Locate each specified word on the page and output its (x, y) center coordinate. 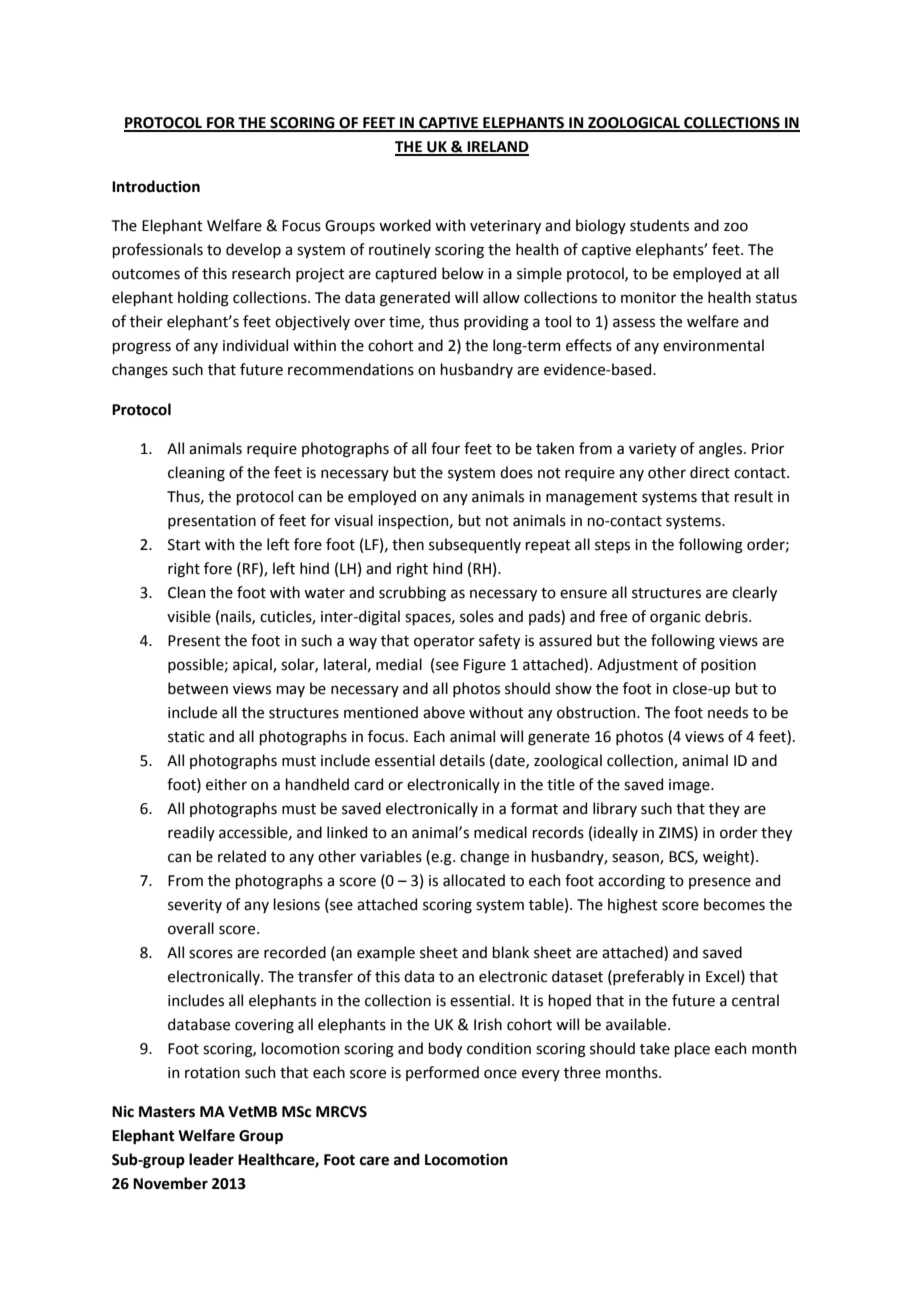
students (659, 225)
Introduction (156, 186)
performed (442, 1073)
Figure (485, 666)
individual (255, 345)
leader (211, 1159)
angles (720, 450)
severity (195, 906)
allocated (474, 880)
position (728, 666)
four (445, 448)
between (198, 688)
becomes (734, 904)
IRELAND (497, 148)
